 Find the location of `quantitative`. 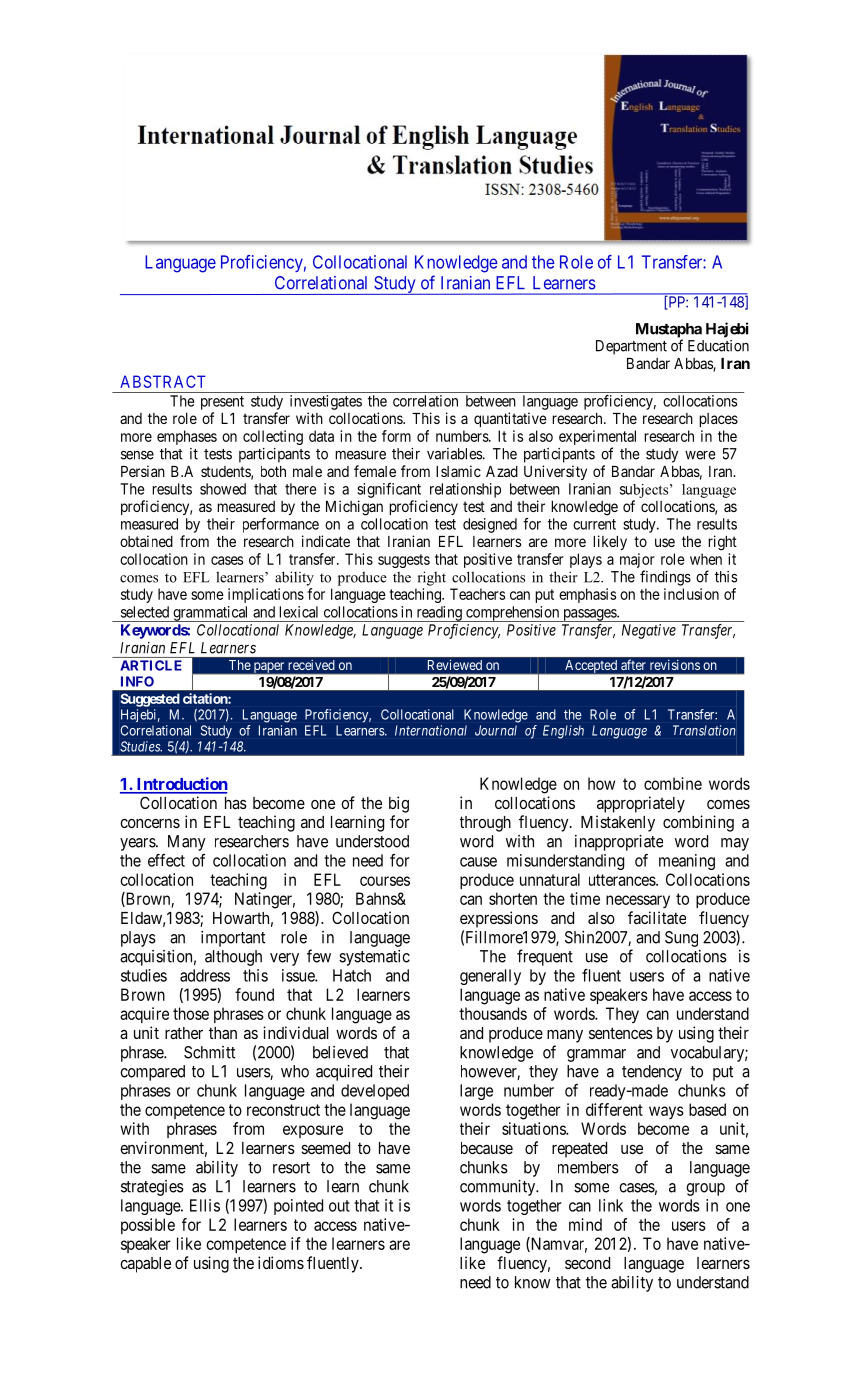

quantitative is located at coordinates (510, 419).
